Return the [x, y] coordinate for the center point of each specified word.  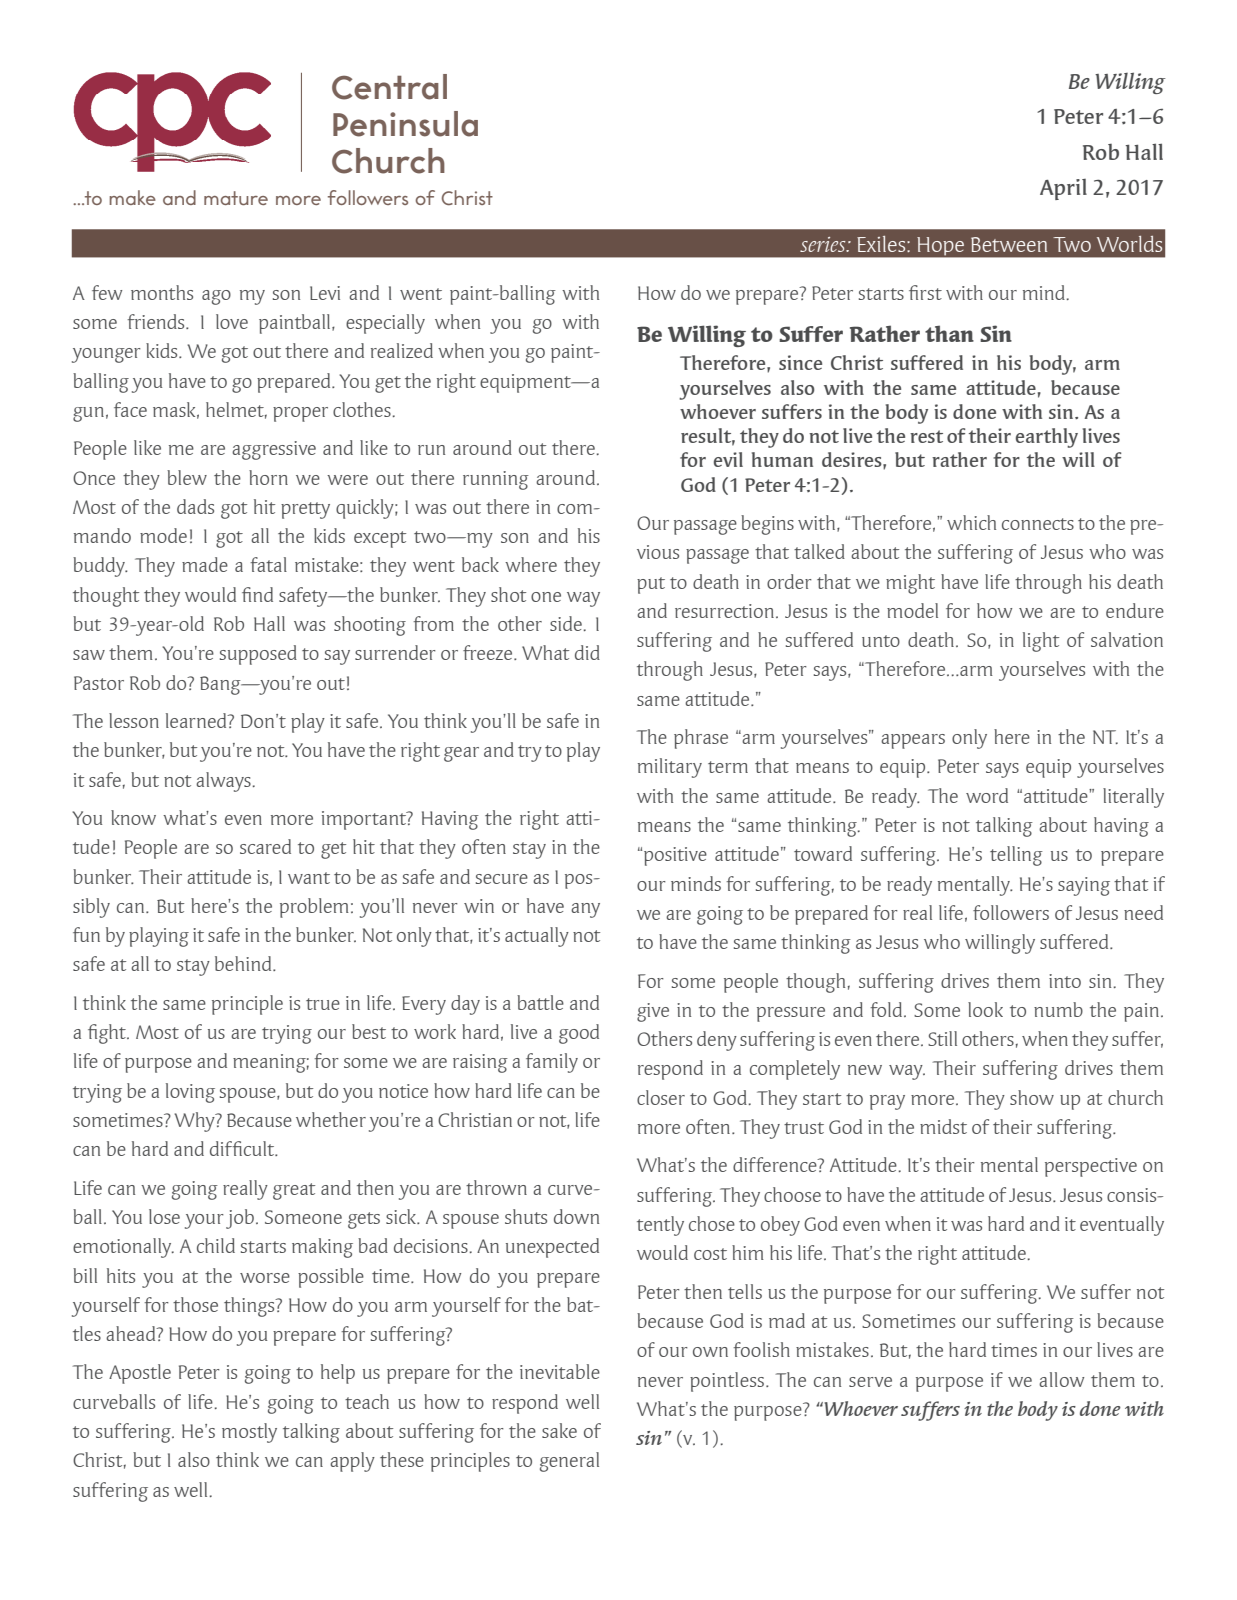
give [653, 1012]
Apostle [140, 1374]
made [205, 564]
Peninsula [405, 124]
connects [1038, 524]
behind [244, 963]
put [651, 585]
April [1063, 189]
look [985, 1009]
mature [236, 198]
